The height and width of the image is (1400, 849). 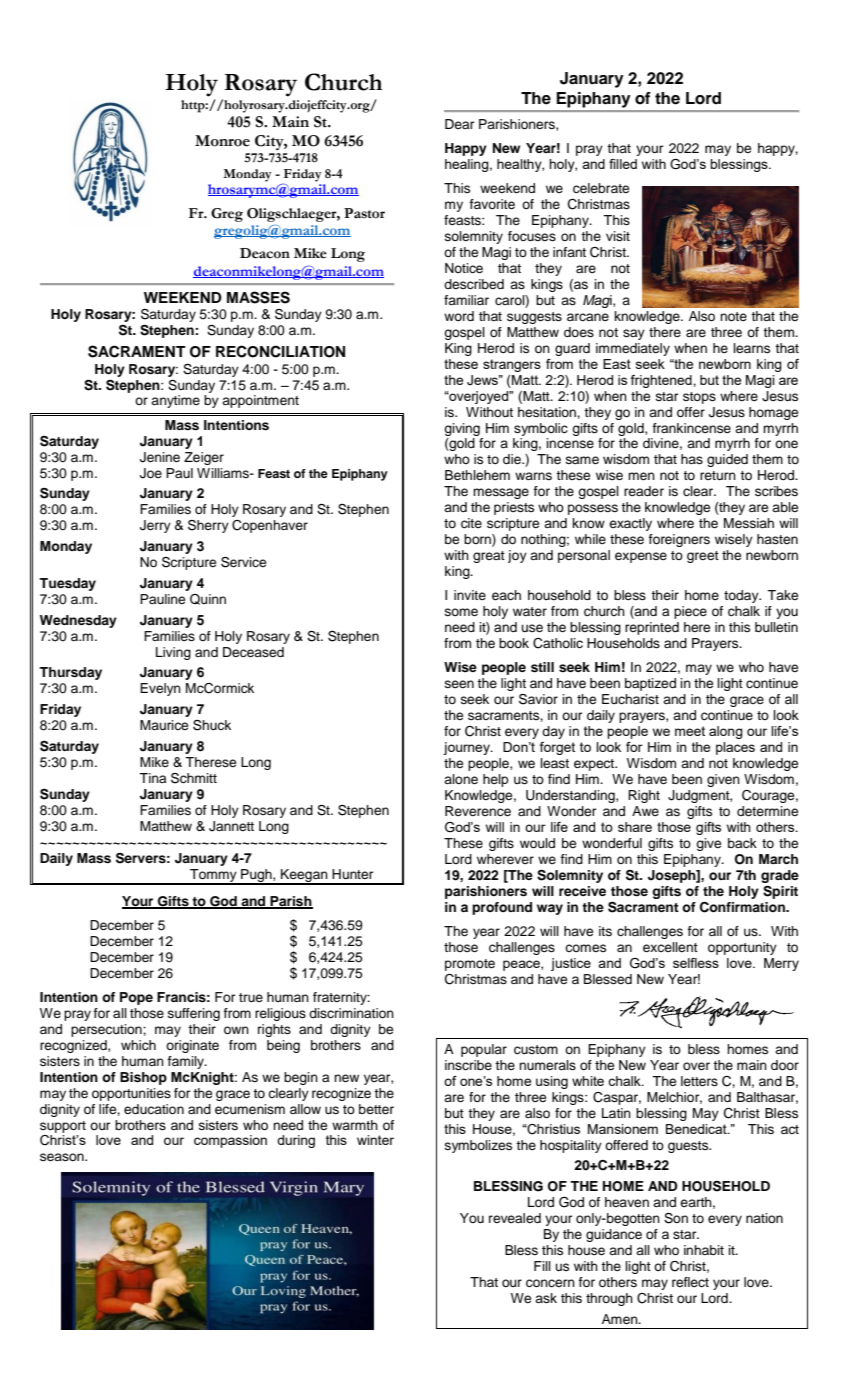 What do you see at coordinates (222, 141) in the image?
I see `Monroe` at bounding box center [222, 141].
